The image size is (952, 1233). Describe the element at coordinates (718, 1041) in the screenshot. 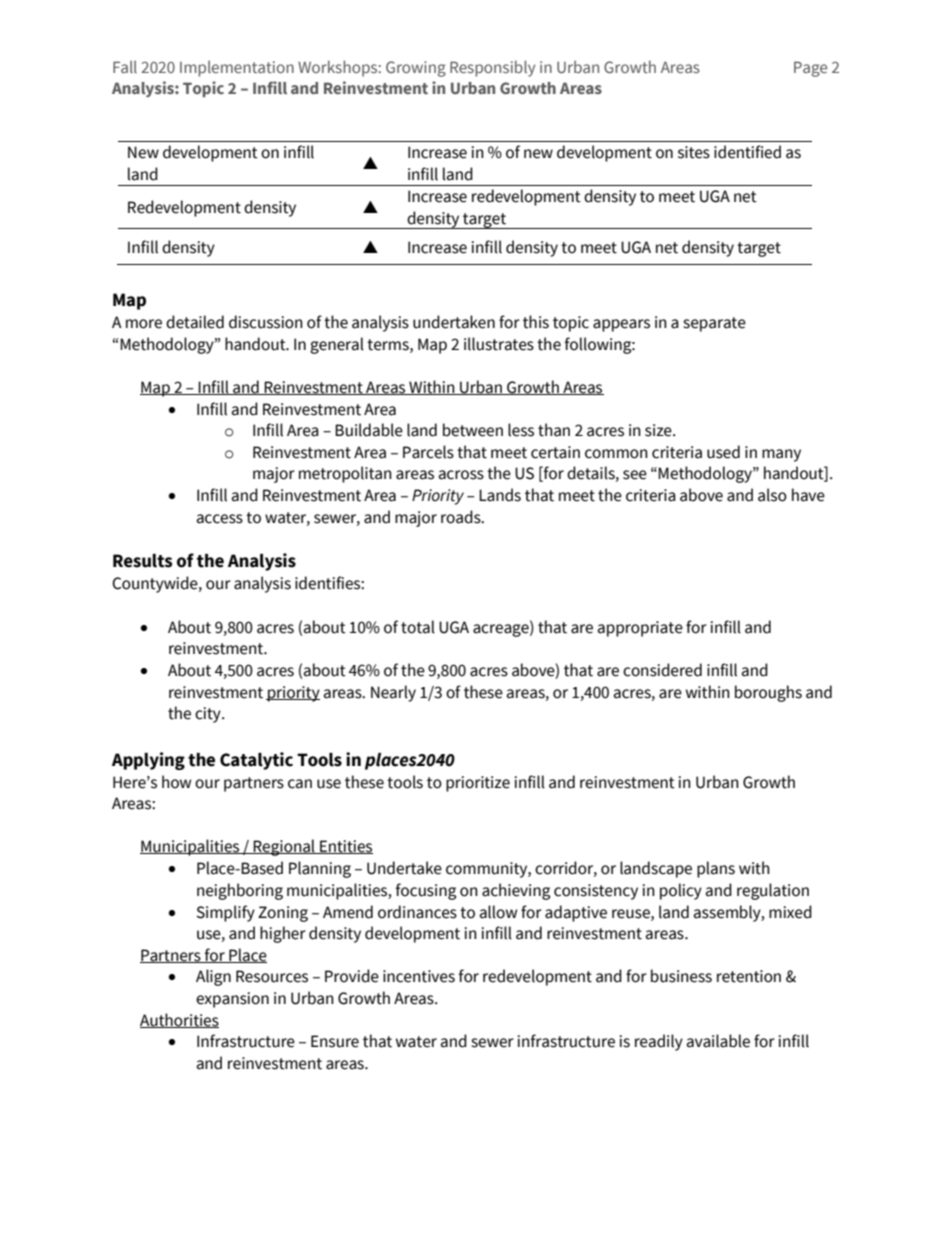

I see `available` at that location.
